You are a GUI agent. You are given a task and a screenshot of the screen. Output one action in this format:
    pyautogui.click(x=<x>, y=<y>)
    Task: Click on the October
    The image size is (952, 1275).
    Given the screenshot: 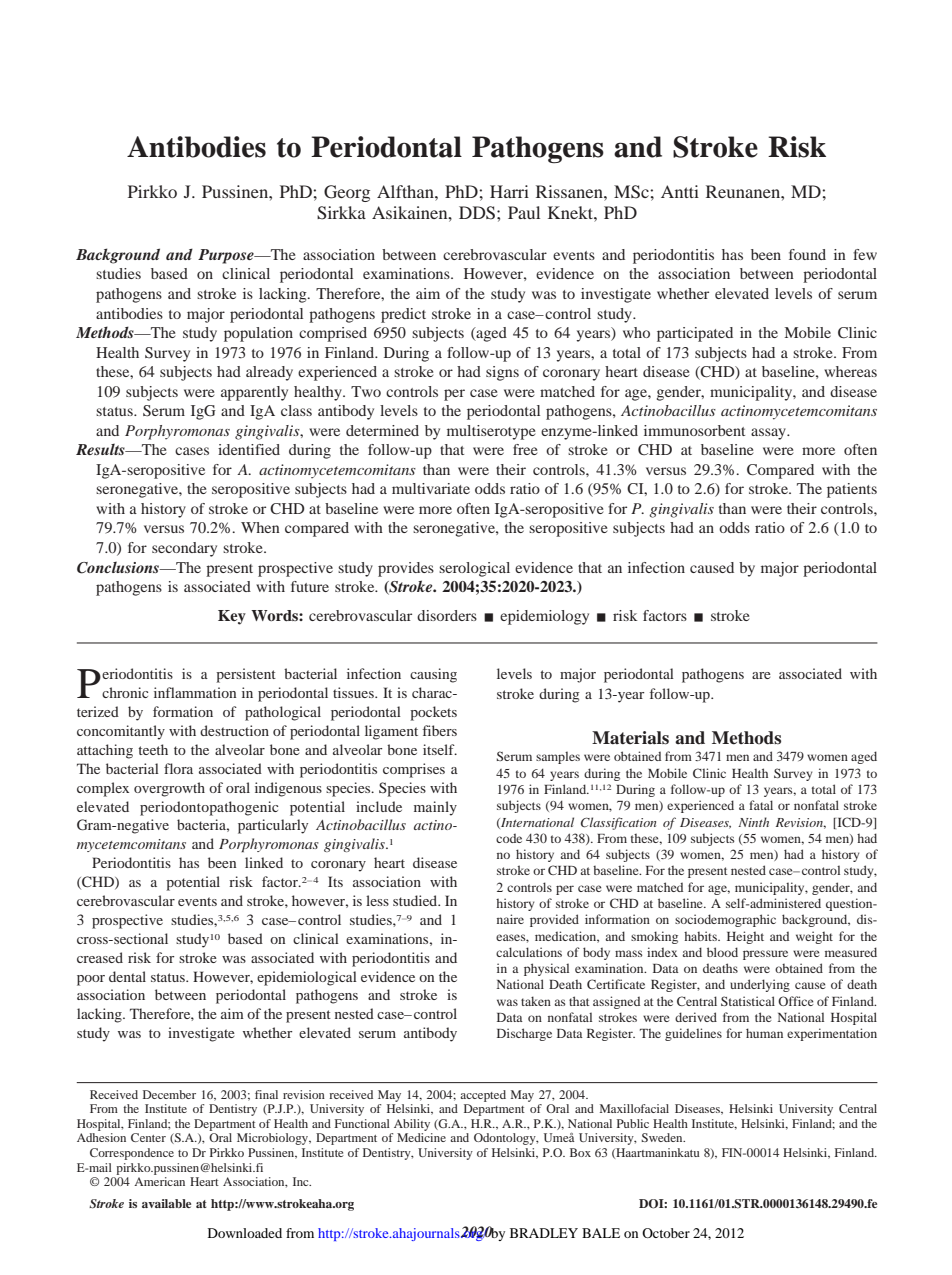 What is the action you would take?
    pyautogui.click(x=666, y=1233)
